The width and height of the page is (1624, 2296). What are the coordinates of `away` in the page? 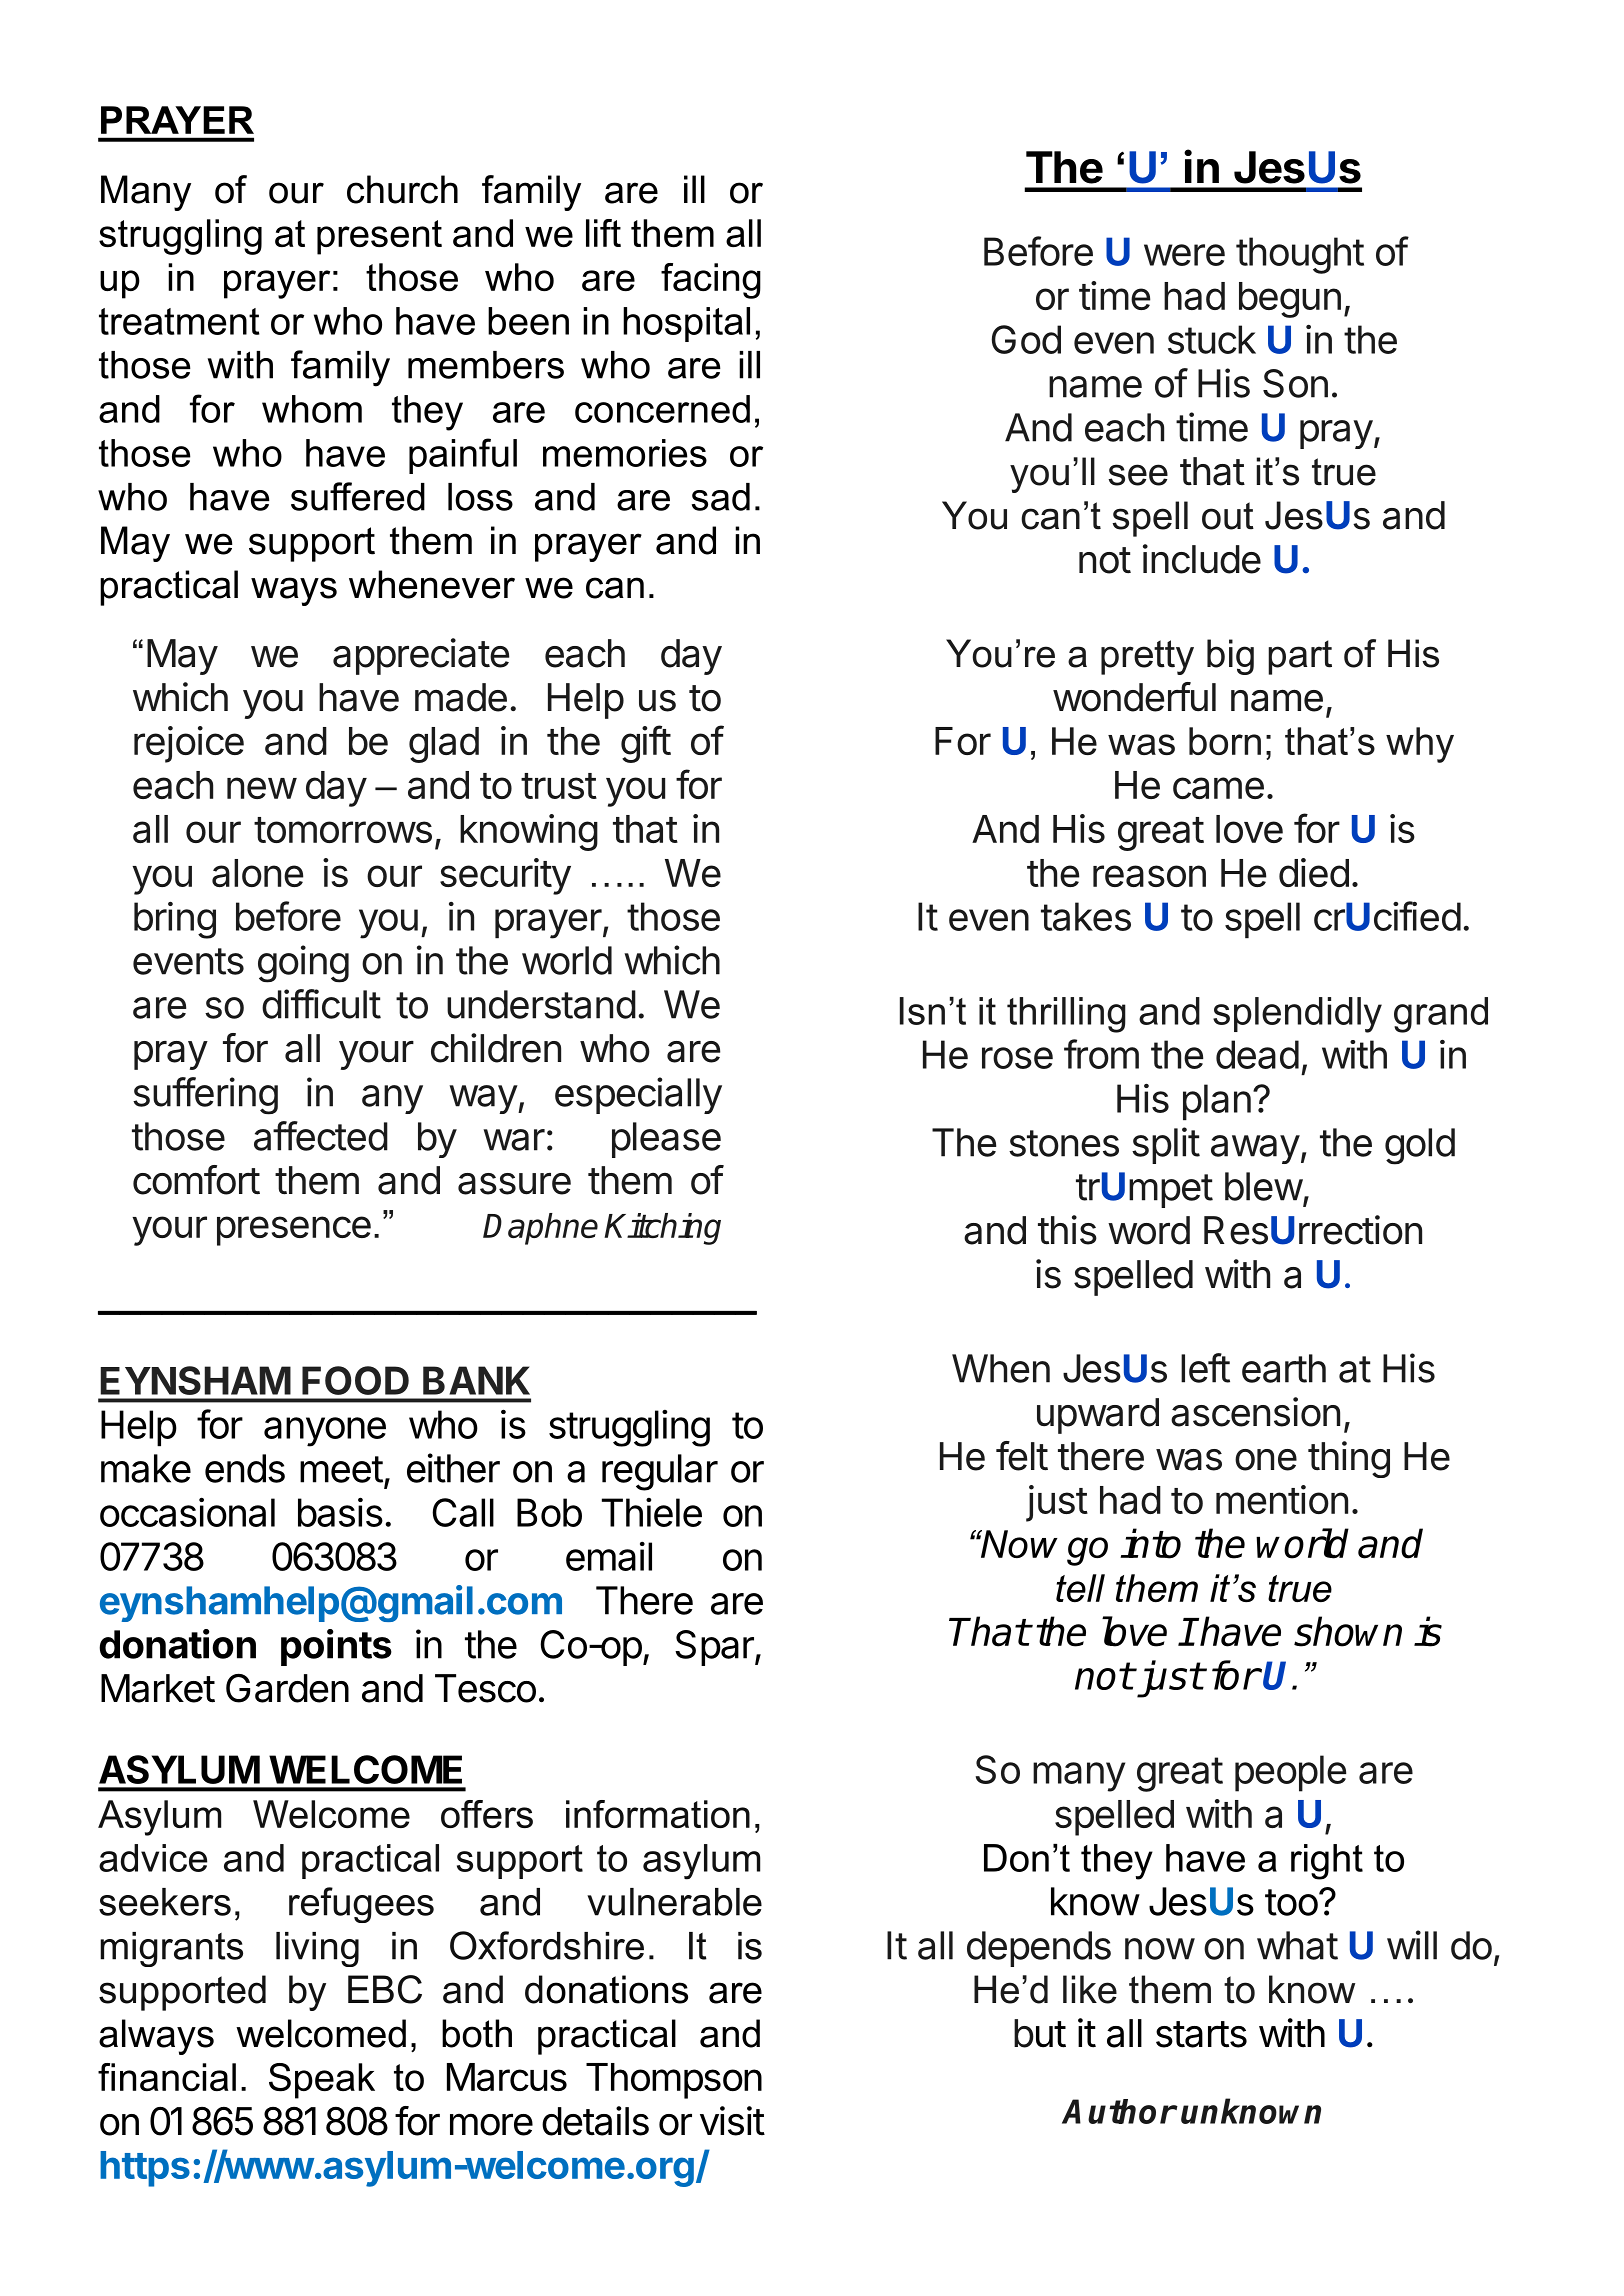 It's located at (1255, 1149).
